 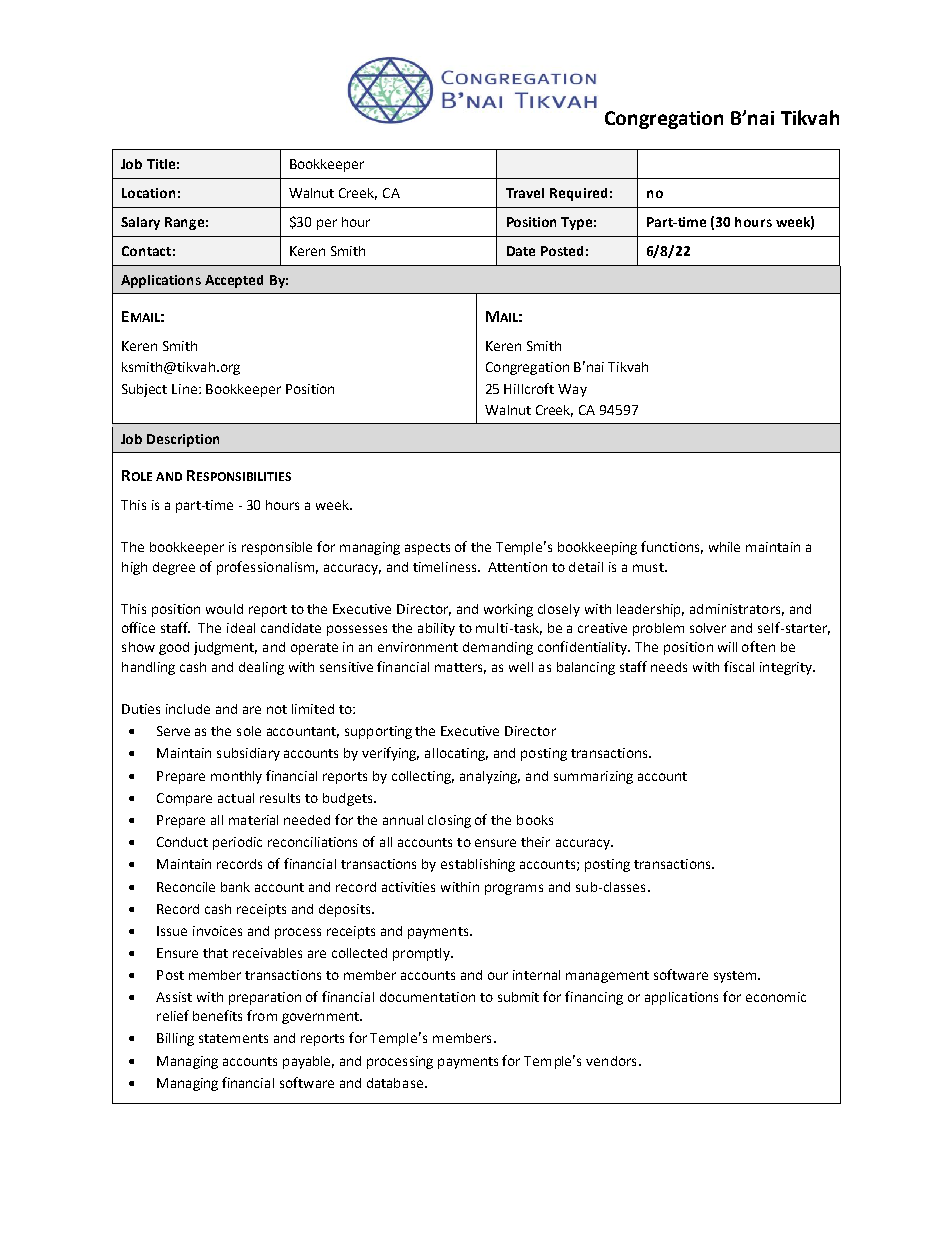 What do you see at coordinates (183, 440) in the document?
I see `Description` at bounding box center [183, 440].
